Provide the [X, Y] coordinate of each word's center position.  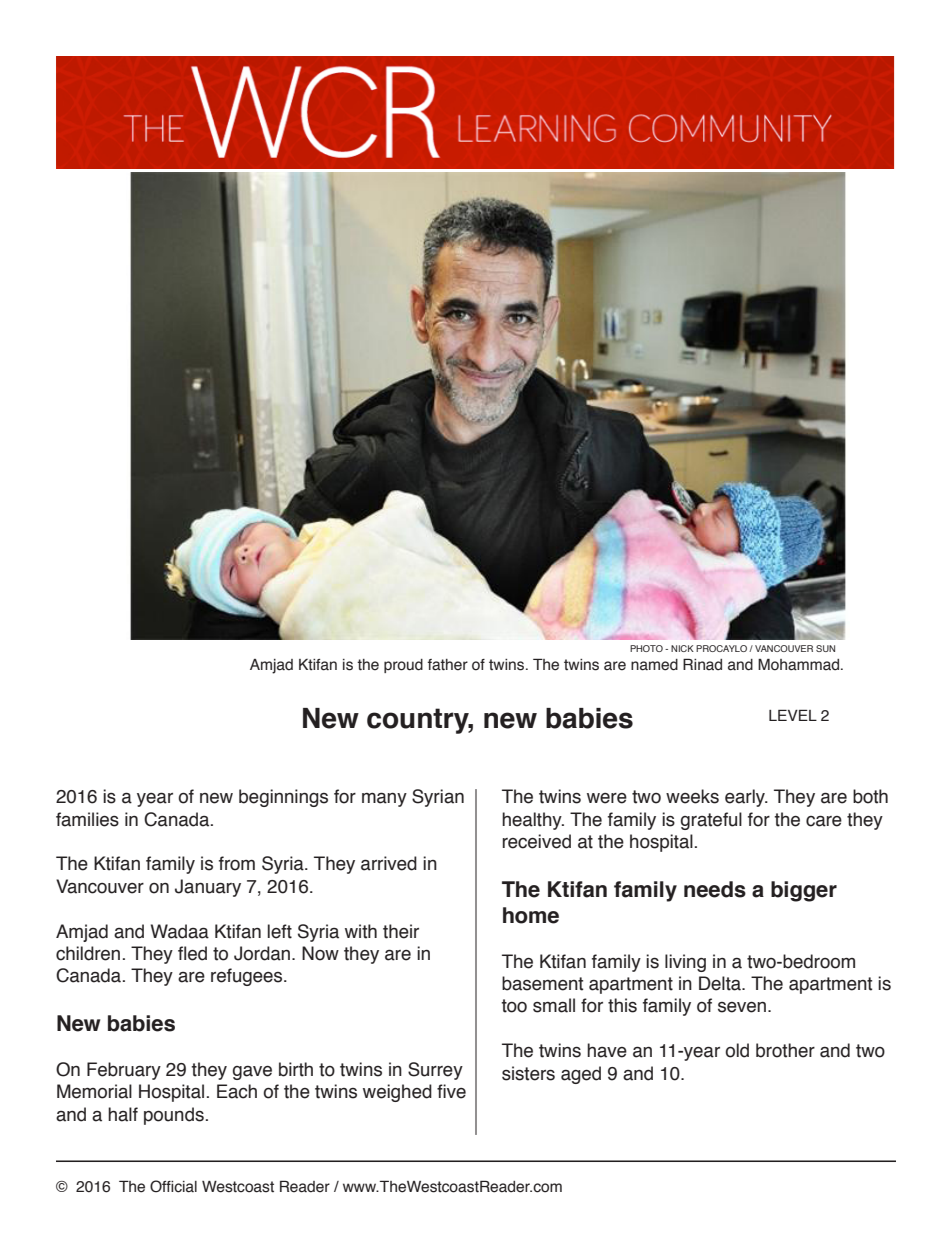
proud [403, 666]
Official [173, 1186]
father [447, 665]
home [531, 915]
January [208, 888]
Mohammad [798, 664]
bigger [804, 891]
